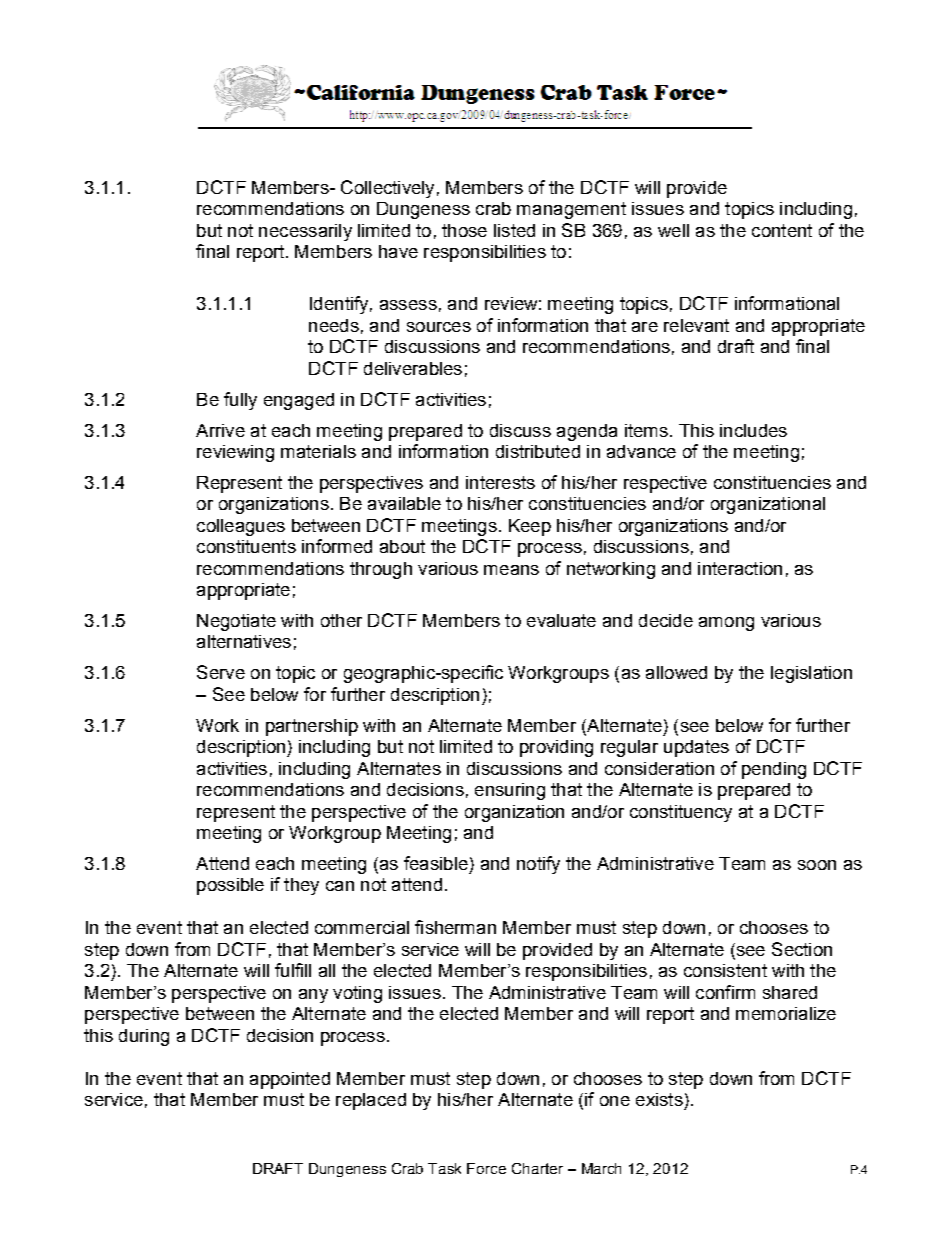  What do you see at coordinates (305, 232) in the image?
I see `necessarily` at bounding box center [305, 232].
